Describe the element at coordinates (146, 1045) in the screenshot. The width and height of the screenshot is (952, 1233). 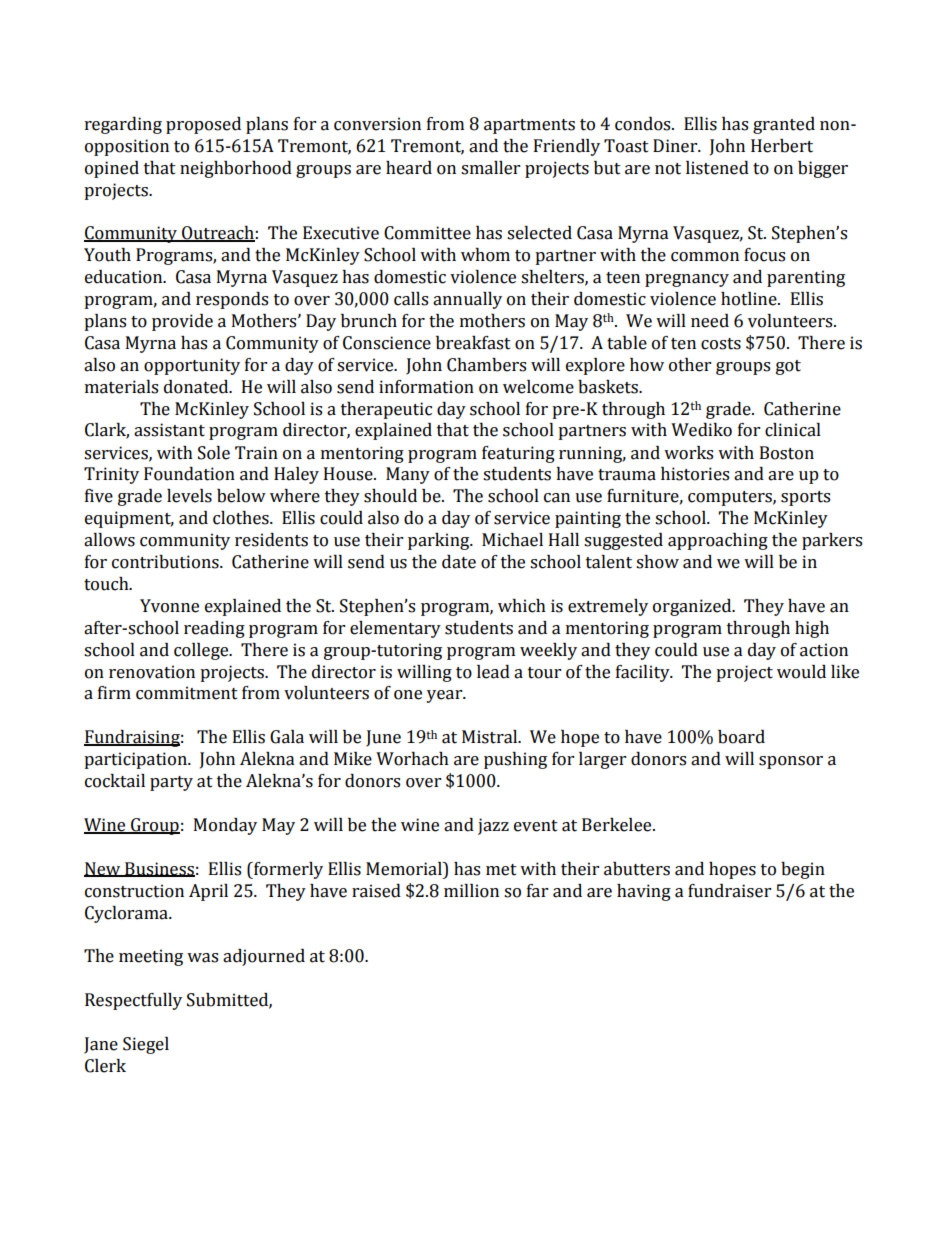
I see `Siegel` at that location.
